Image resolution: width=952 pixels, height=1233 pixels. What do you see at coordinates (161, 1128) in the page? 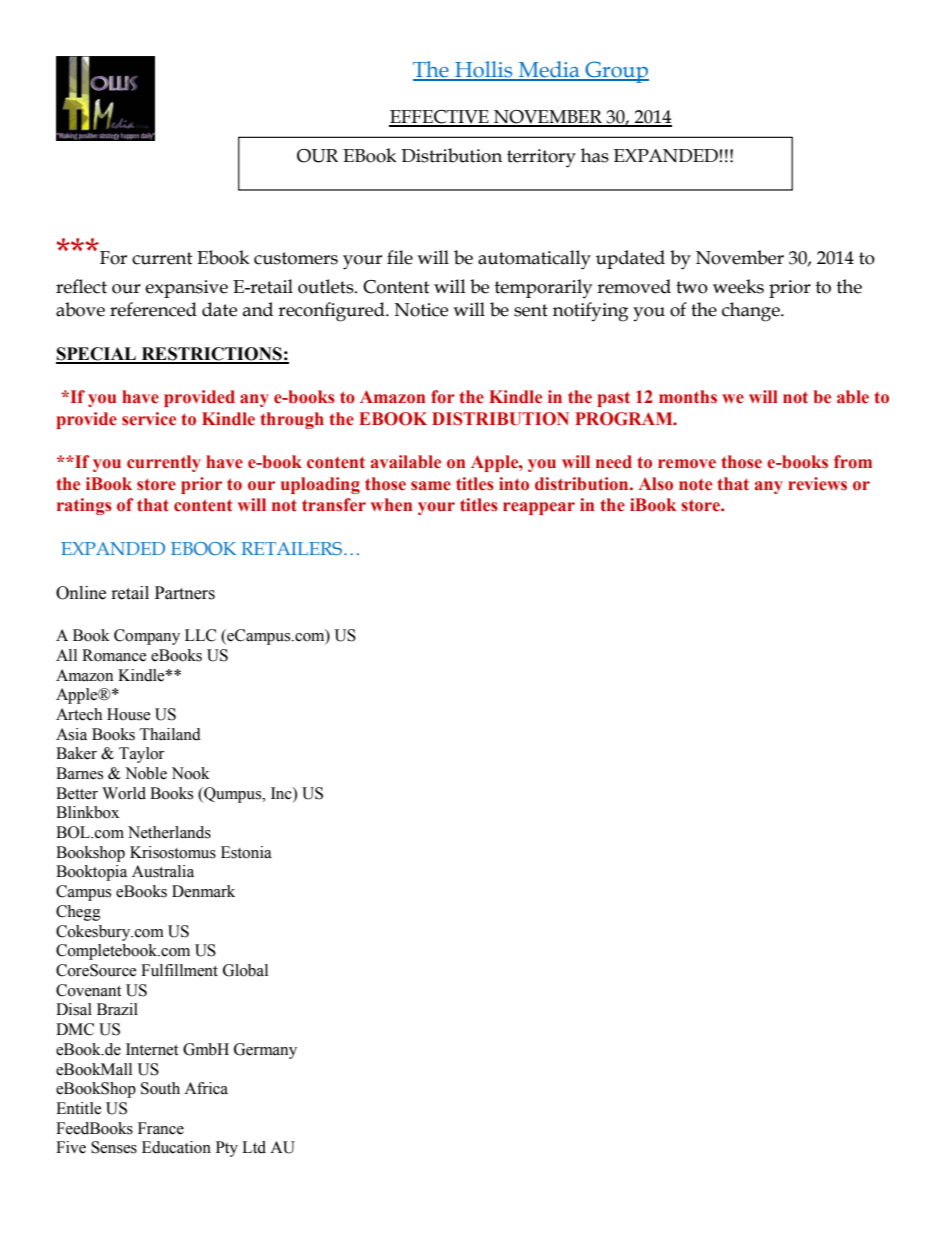
I see `France` at bounding box center [161, 1128].
